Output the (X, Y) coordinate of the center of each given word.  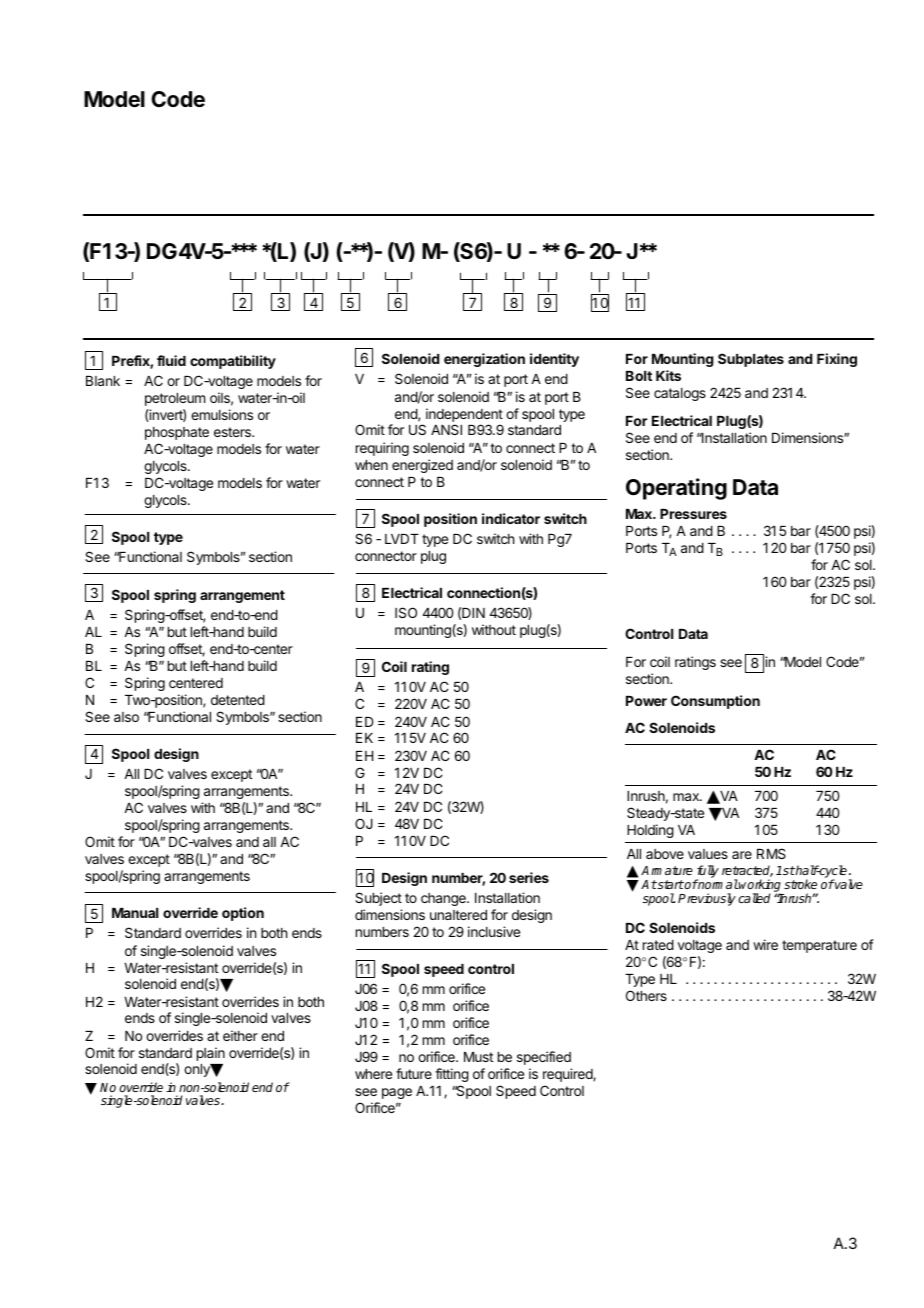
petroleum (175, 399)
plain (211, 1054)
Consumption (715, 702)
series (529, 877)
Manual (135, 913)
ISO (406, 612)
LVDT (402, 539)
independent (464, 416)
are (742, 855)
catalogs (680, 394)
